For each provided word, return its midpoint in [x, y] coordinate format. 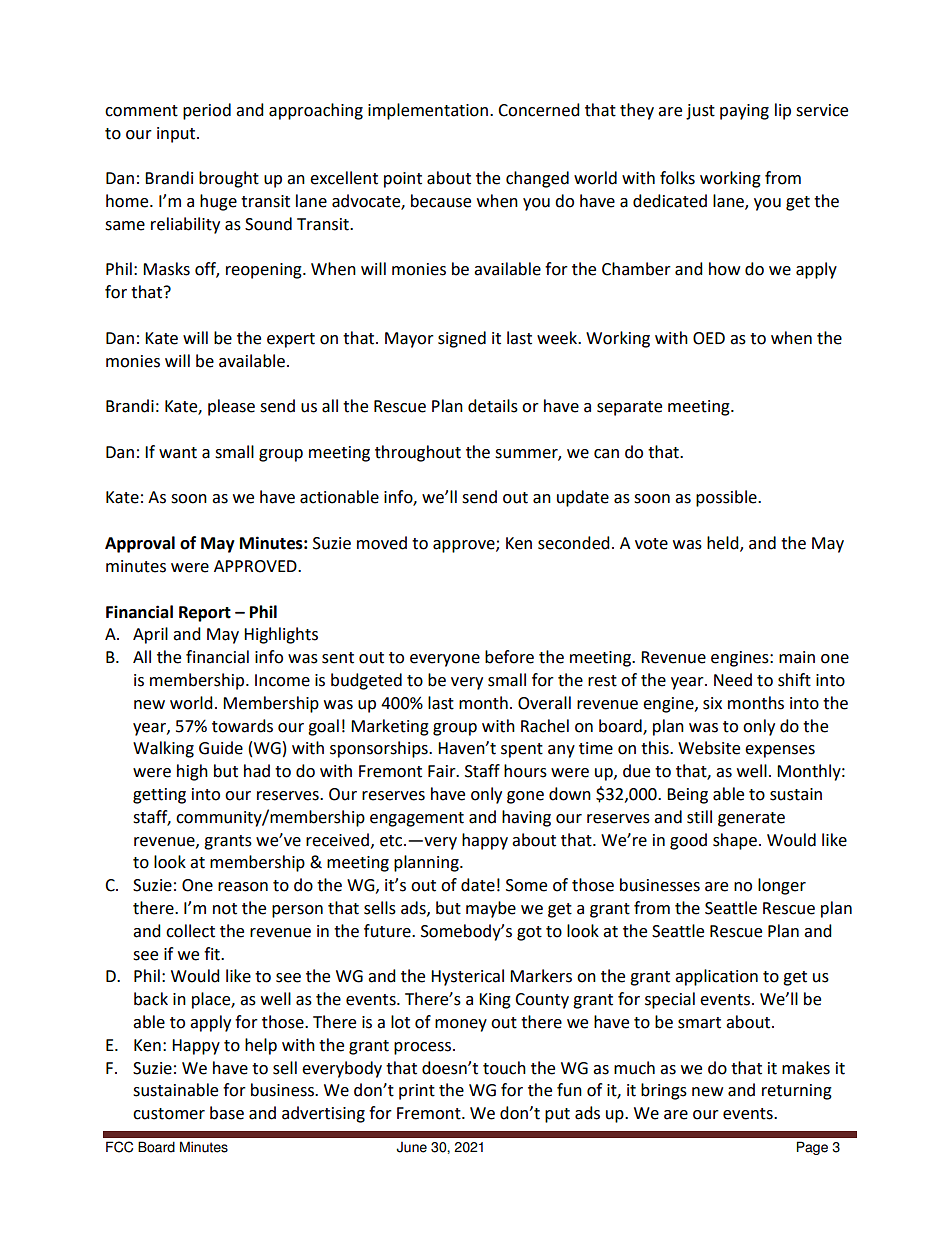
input [177, 135]
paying [744, 112]
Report [205, 614]
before [509, 657]
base [227, 1113]
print [417, 1092]
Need [733, 680]
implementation [428, 111]
